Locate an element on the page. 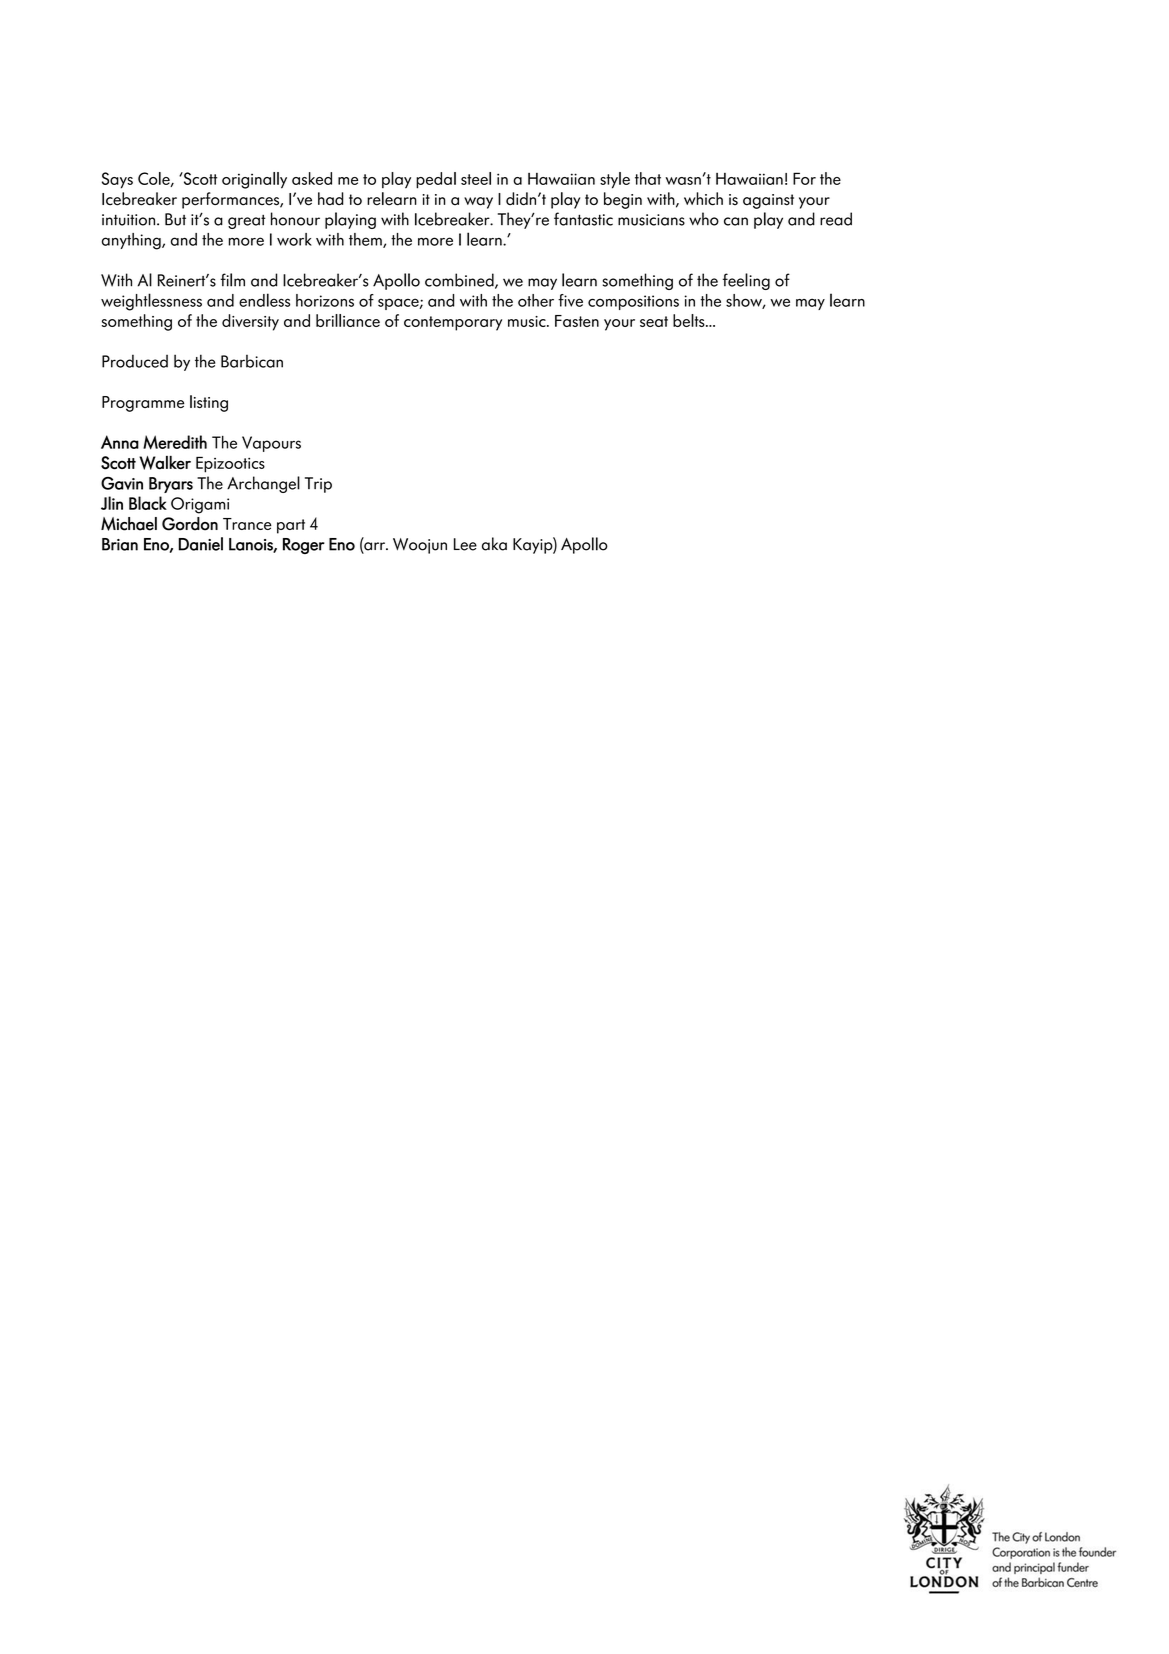 The image size is (1169, 1654). contemporary is located at coordinates (453, 323).
